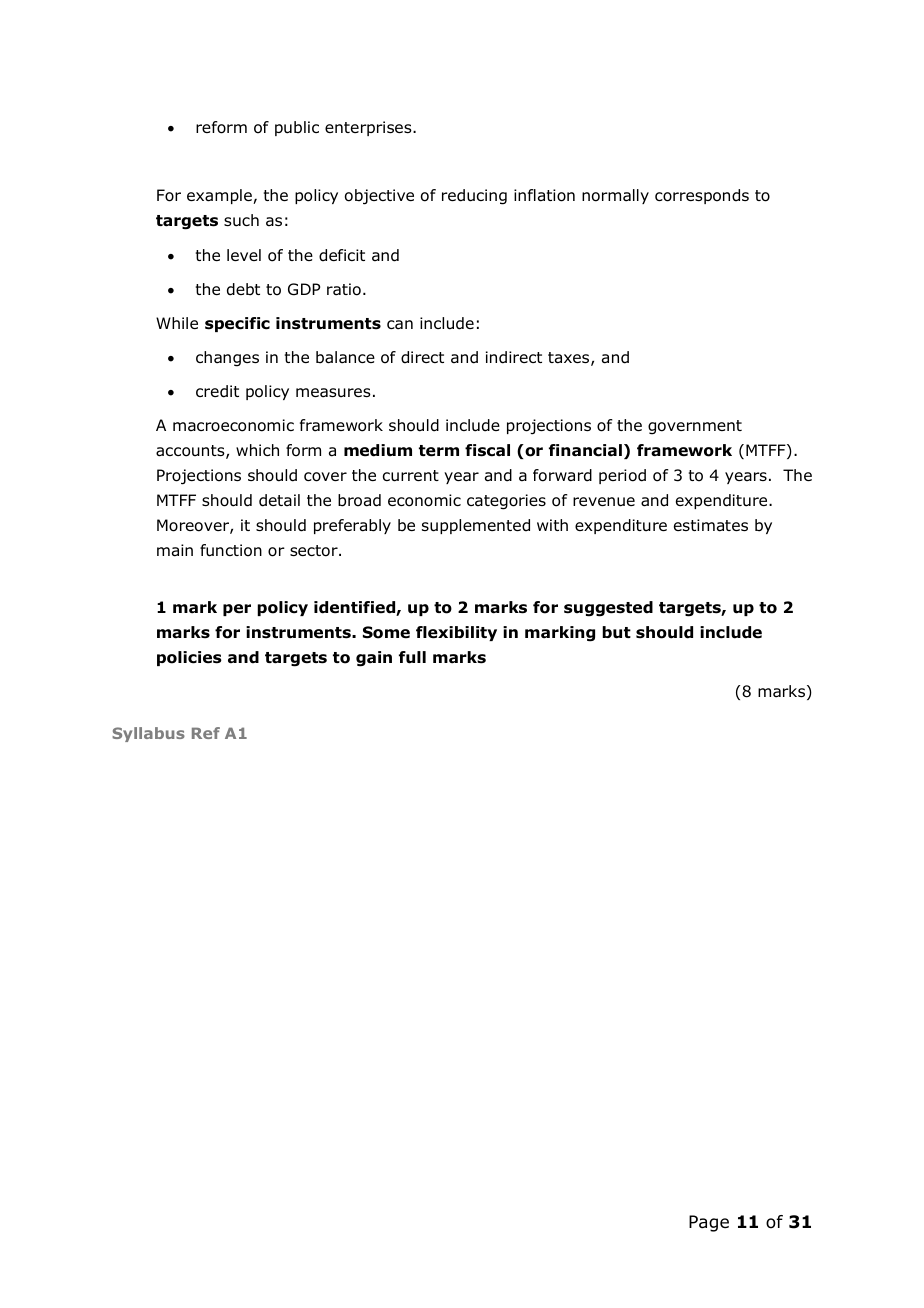 This page has height=1308, width=924. Describe the element at coordinates (386, 632) in the page. I see `Some` at that location.
